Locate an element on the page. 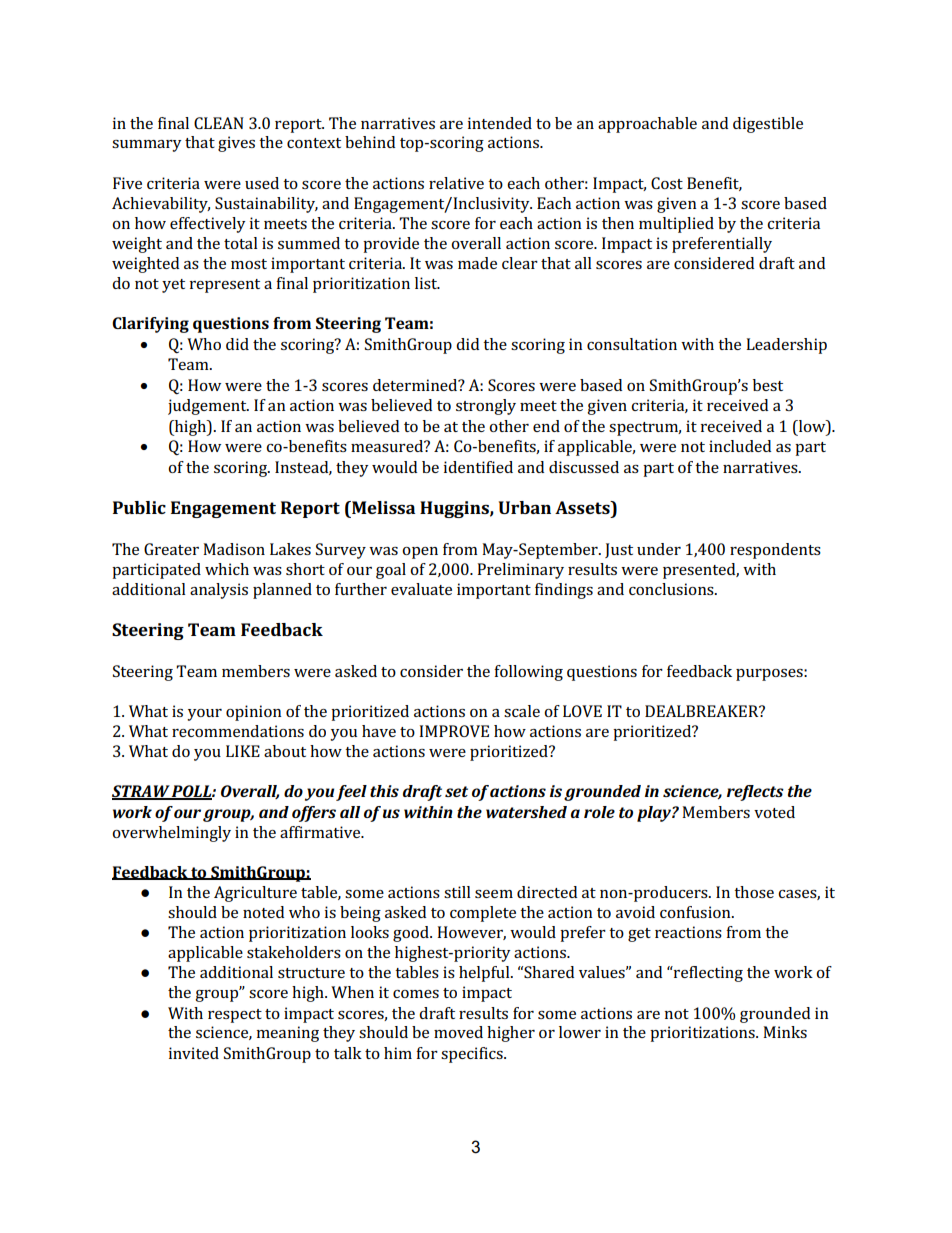 The image size is (952, 1233). analysis is located at coordinates (219, 591).
